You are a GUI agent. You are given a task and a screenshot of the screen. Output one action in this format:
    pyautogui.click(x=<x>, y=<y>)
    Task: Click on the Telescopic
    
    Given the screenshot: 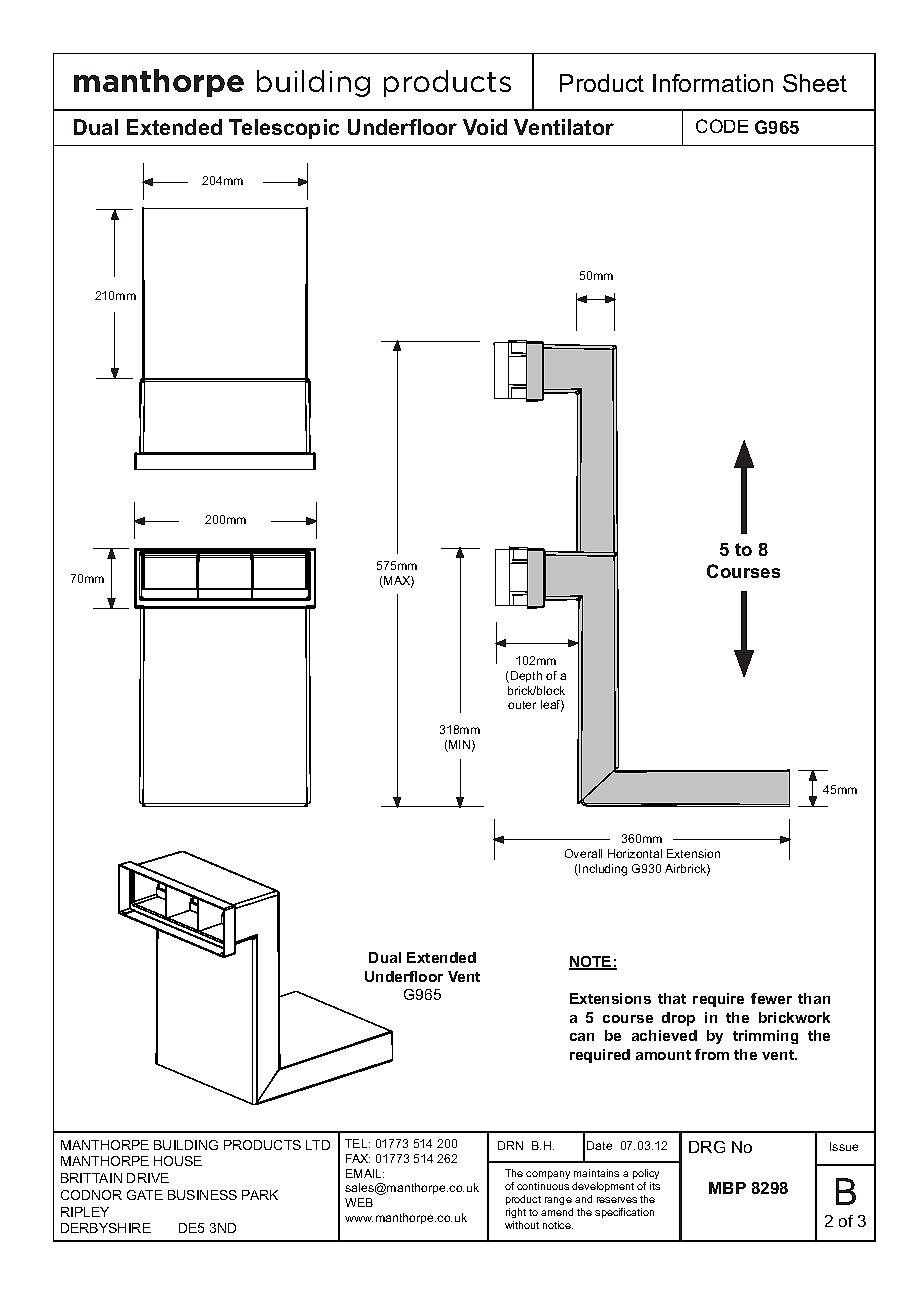 What is the action you would take?
    pyautogui.click(x=284, y=129)
